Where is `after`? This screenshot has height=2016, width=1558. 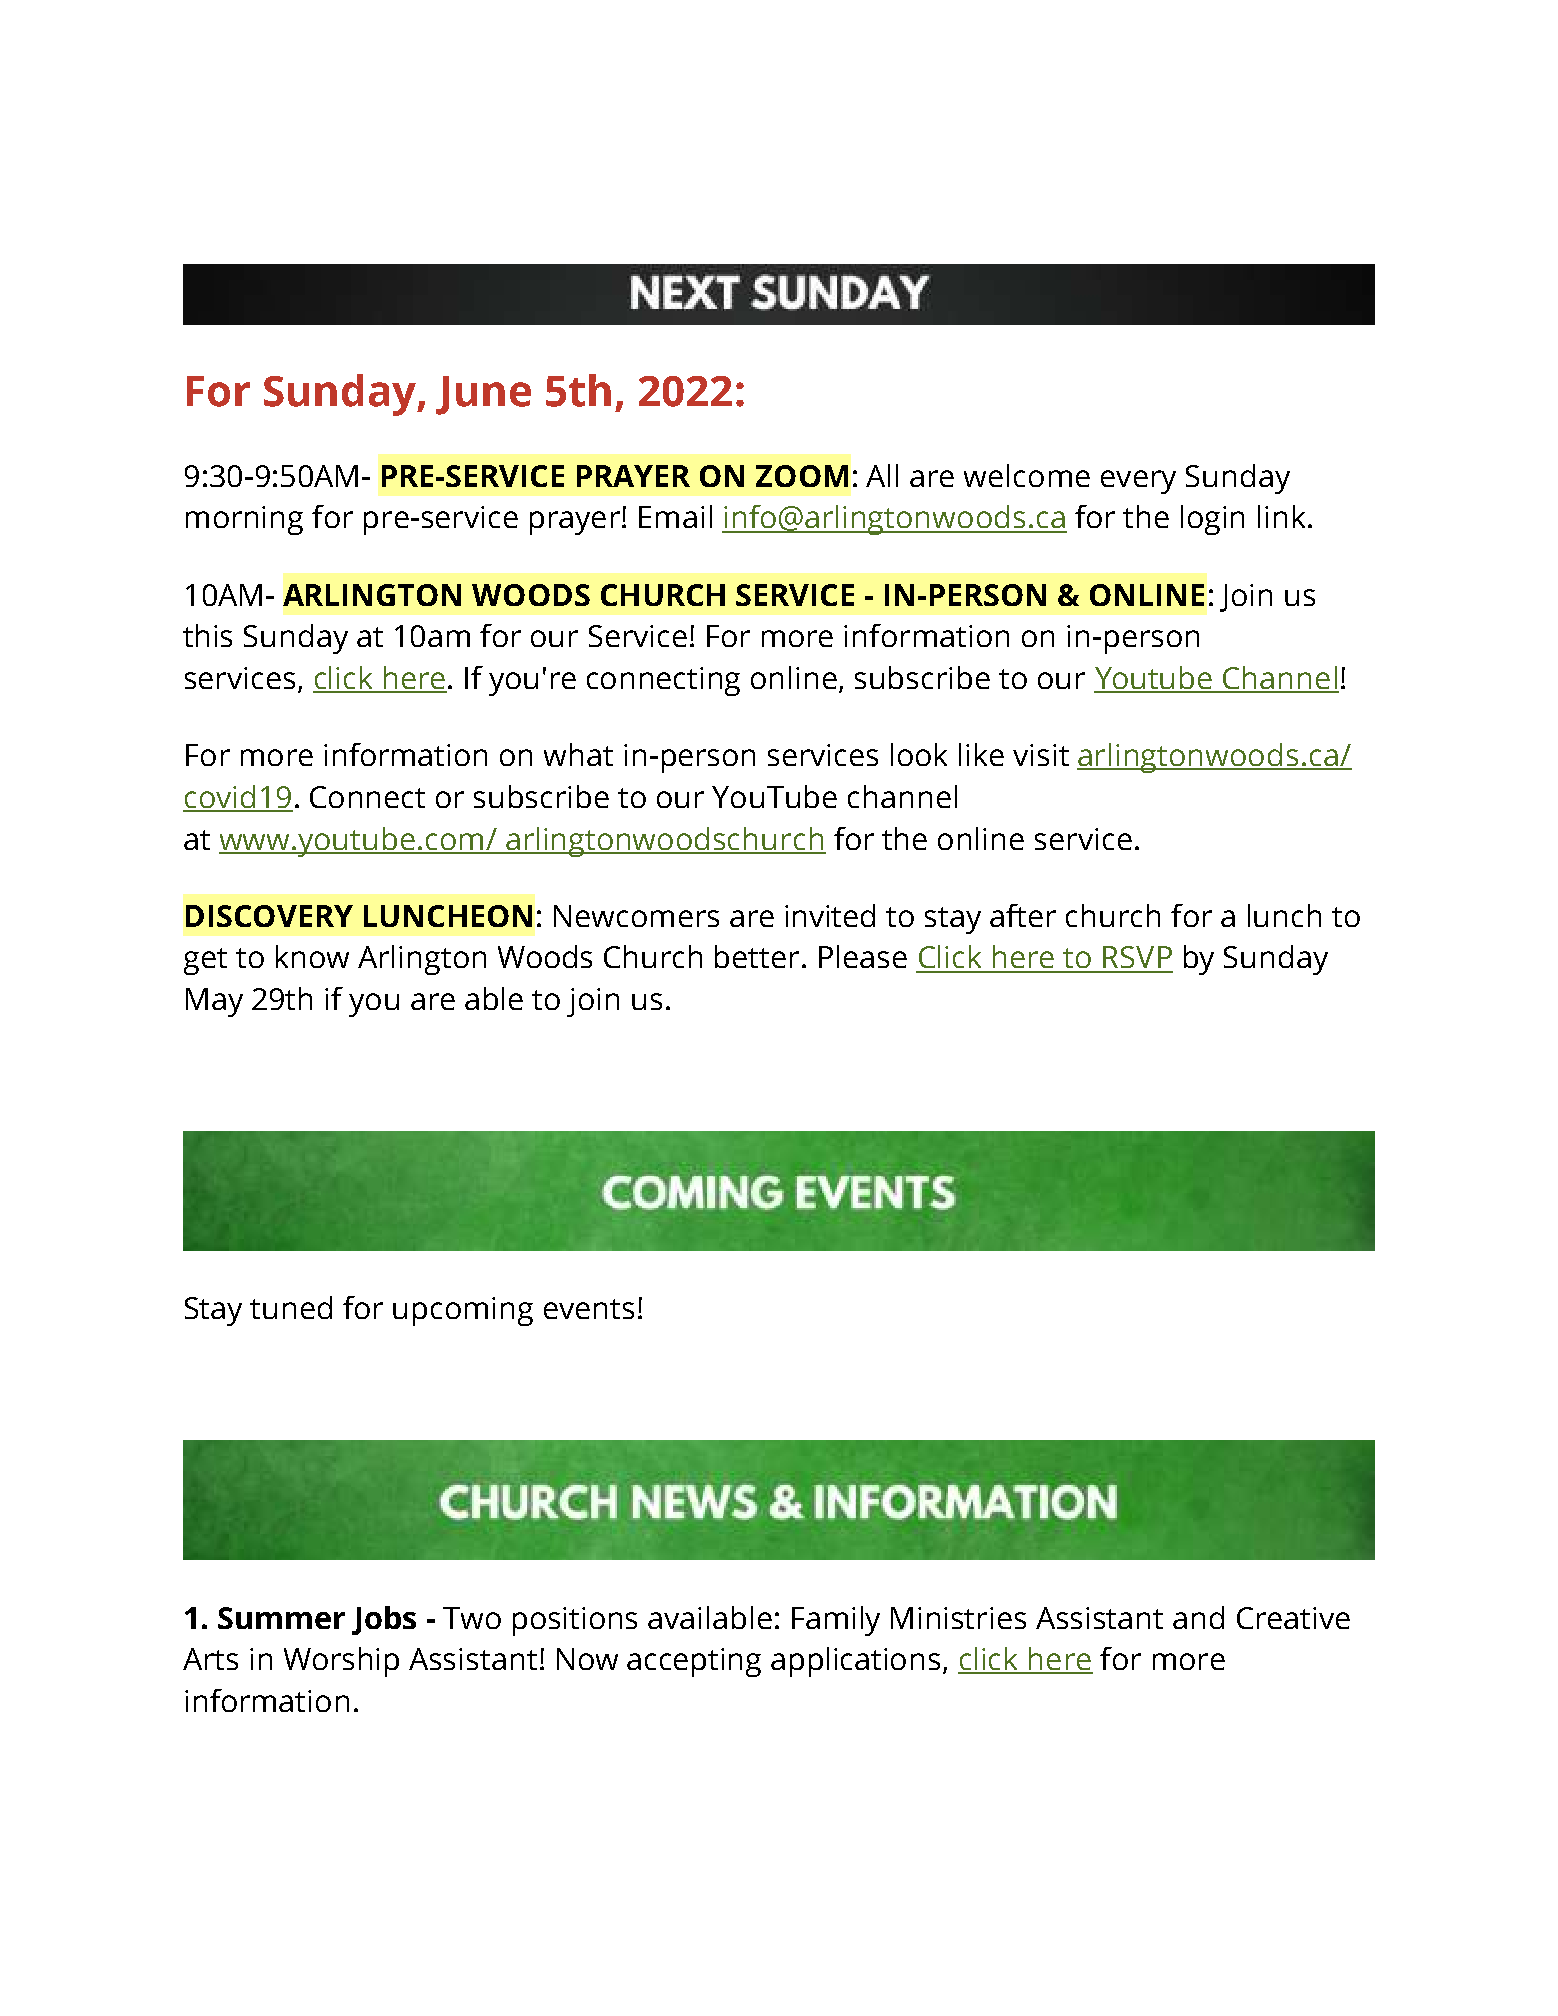 after is located at coordinates (1023, 915).
